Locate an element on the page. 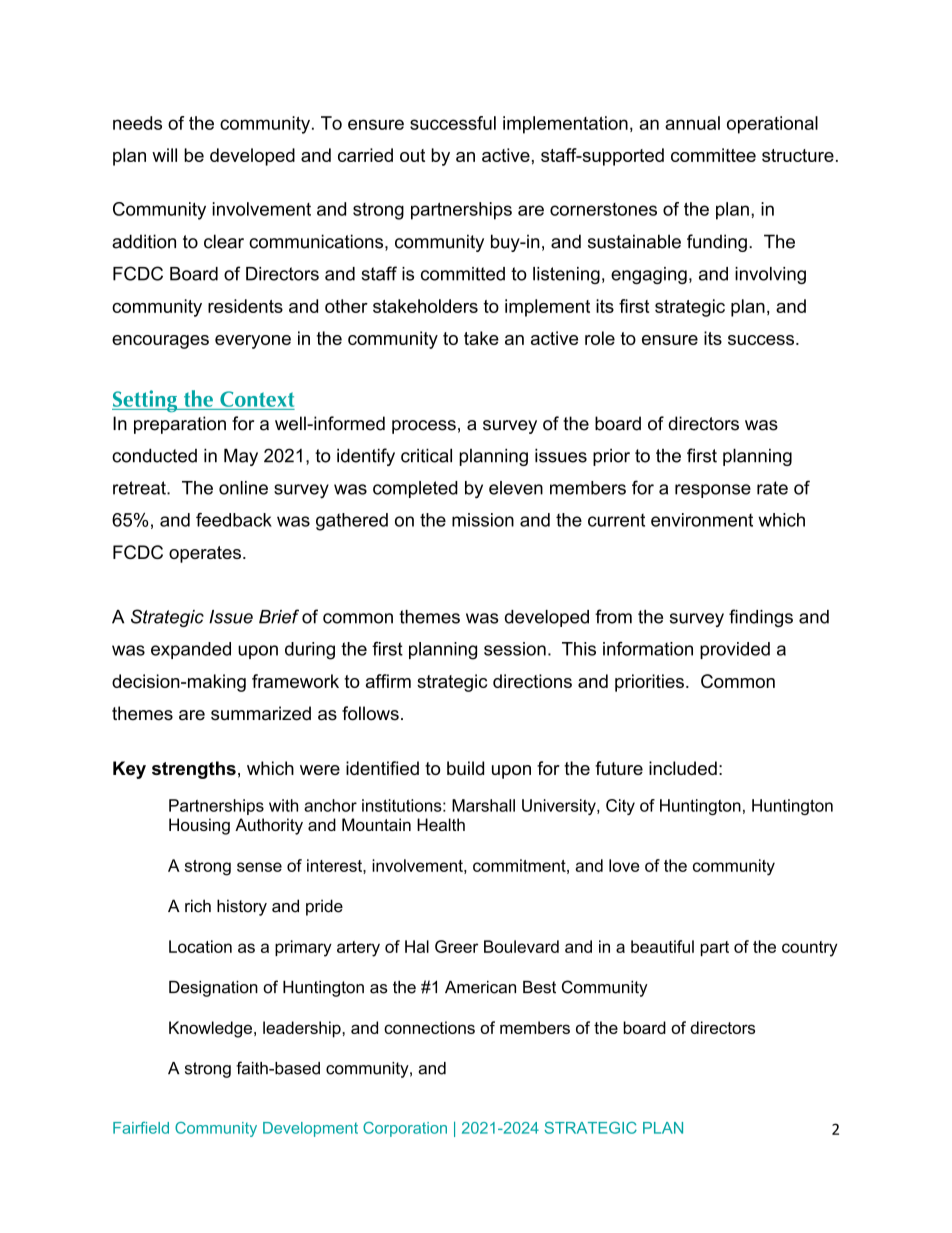 This image has width=952, height=1233. Fairfield is located at coordinates (141, 1128).
